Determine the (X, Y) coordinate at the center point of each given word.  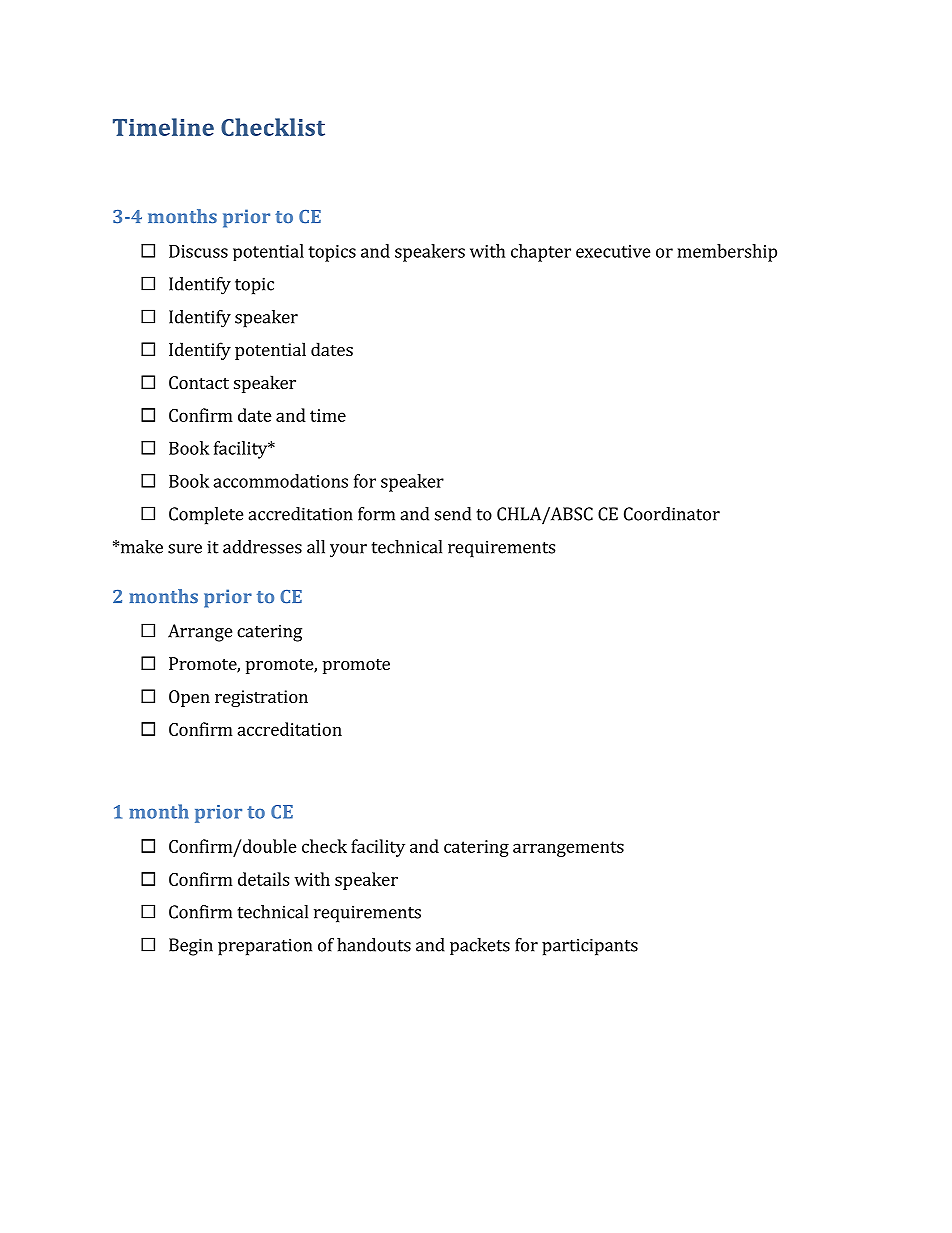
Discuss (198, 251)
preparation (265, 947)
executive (613, 251)
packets (480, 946)
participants (590, 947)
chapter (541, 253)
